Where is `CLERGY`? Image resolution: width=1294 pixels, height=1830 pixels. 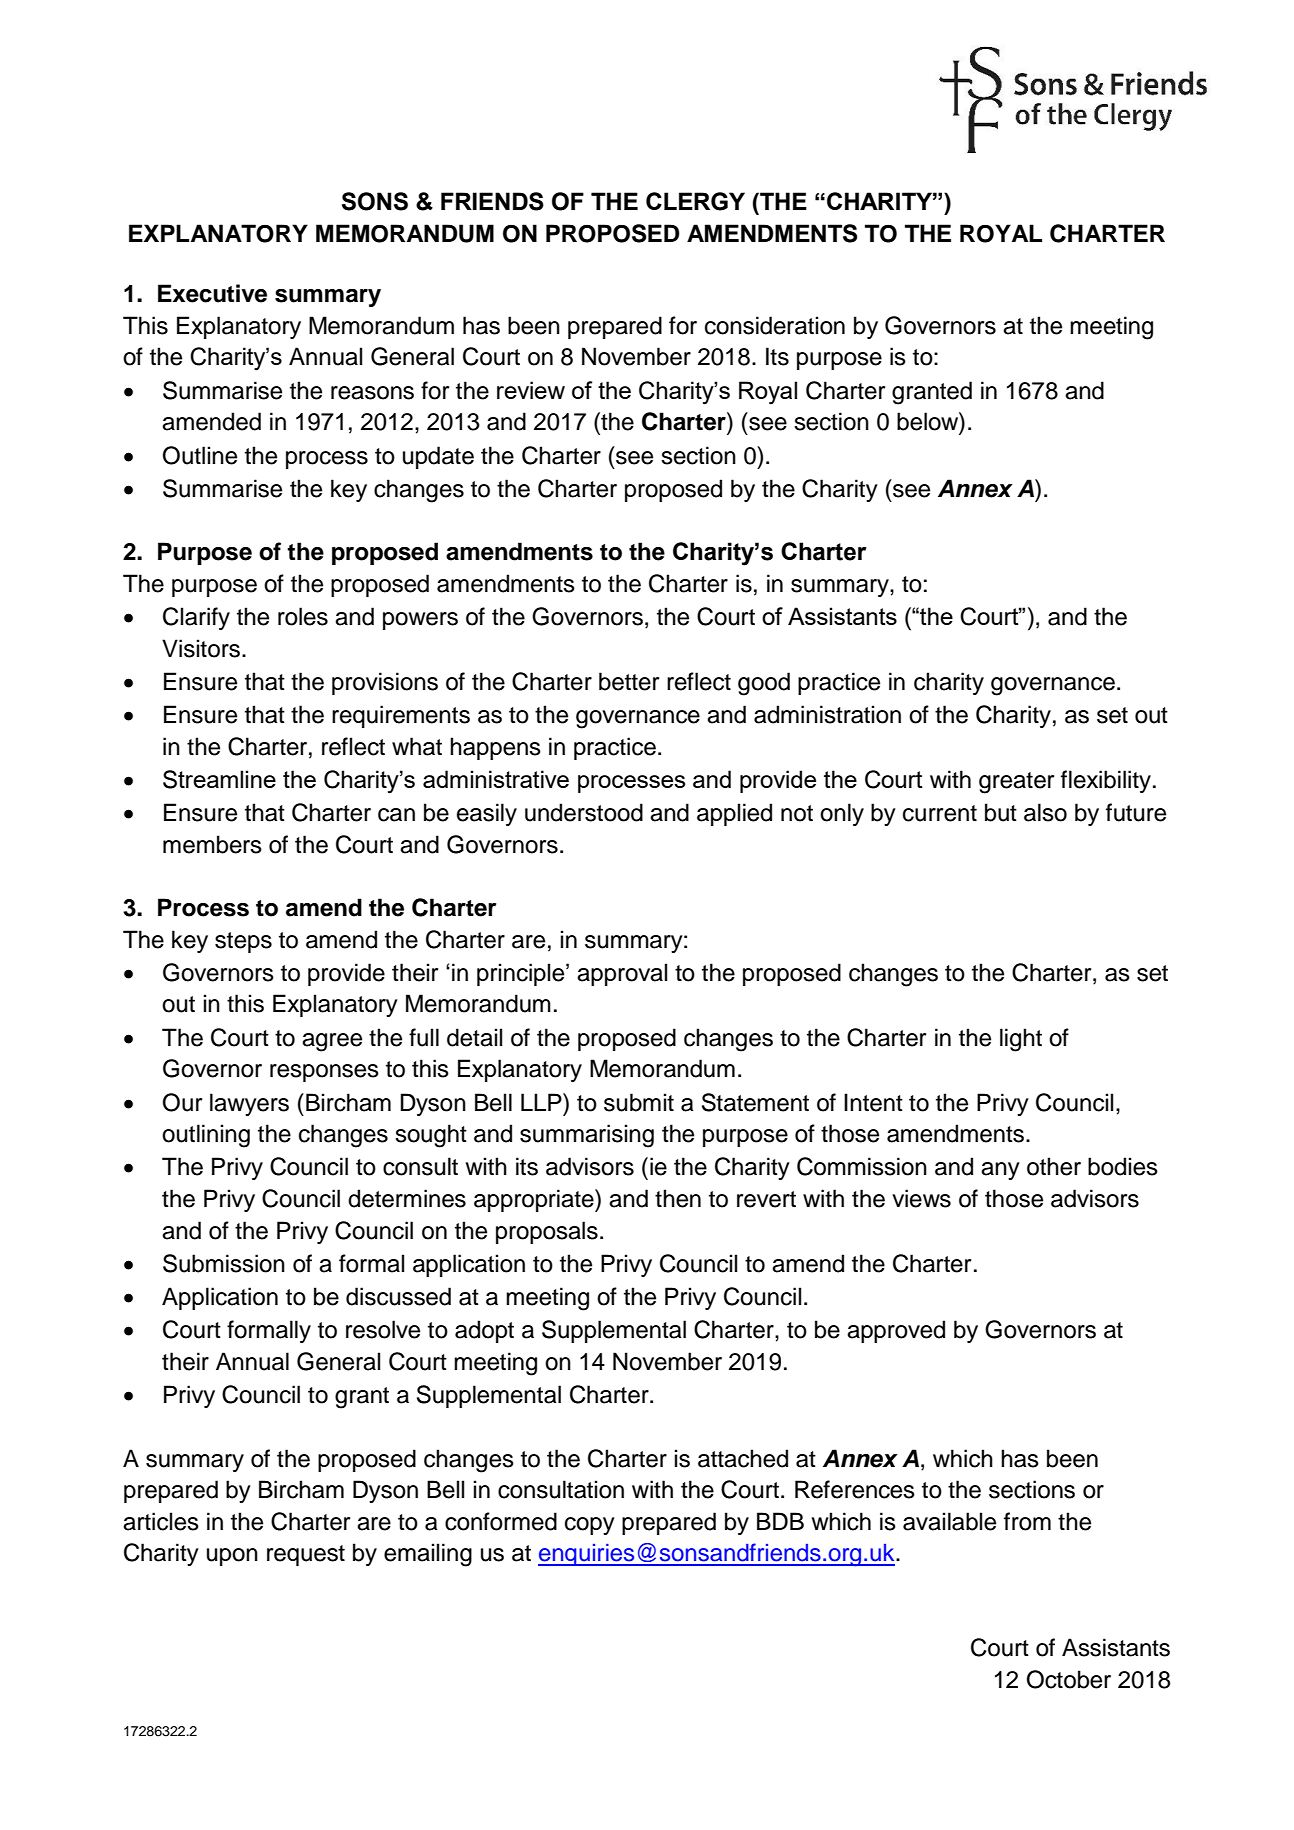 CLERGY is located at coordinates (695, 201).
